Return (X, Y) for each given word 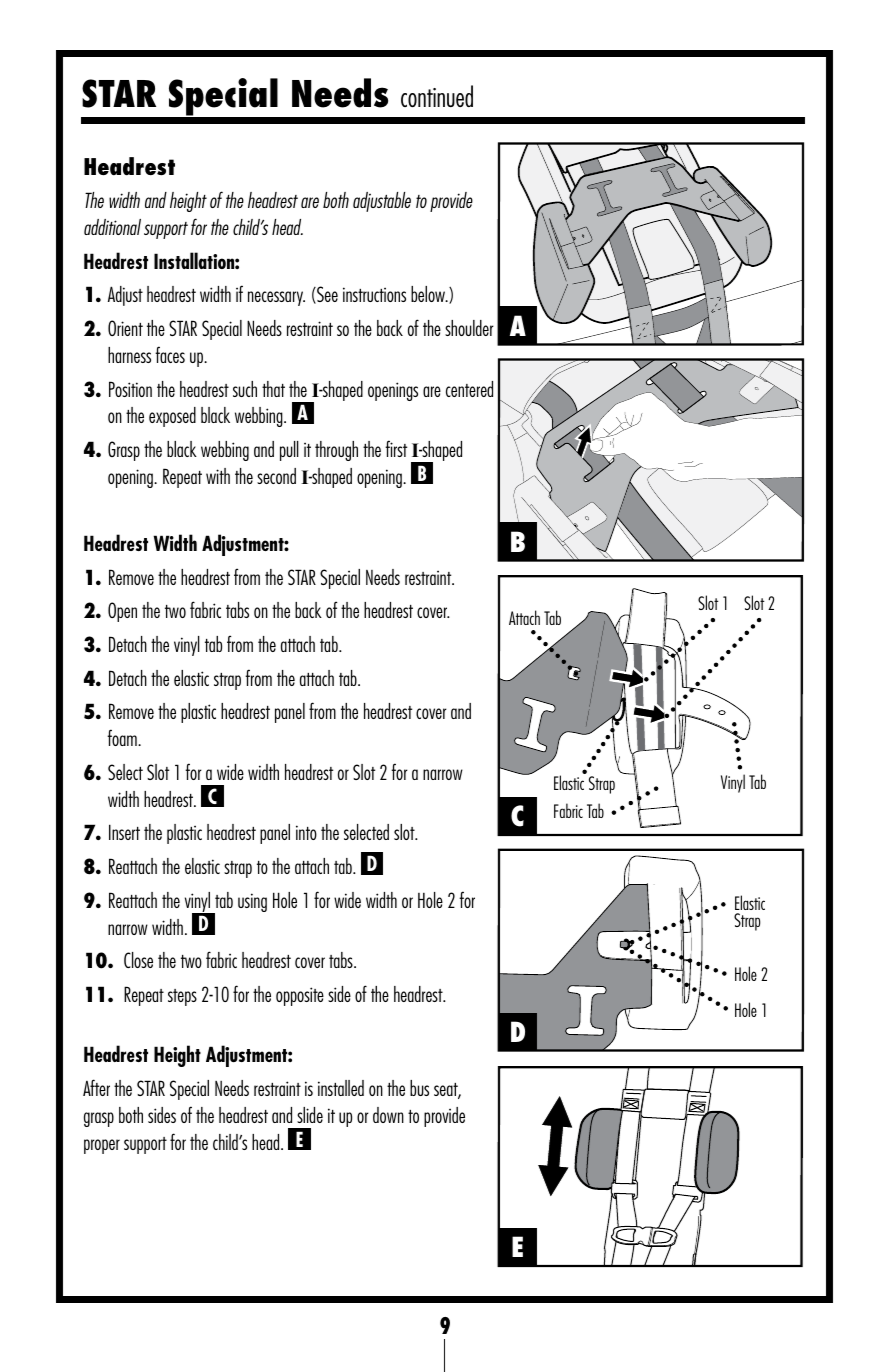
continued (437, 96)
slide (310, 1115)
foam (123, 737)
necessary (276, 298)
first (396, 448)
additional (112, 227)
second (276, 476)
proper (102, 1146)
